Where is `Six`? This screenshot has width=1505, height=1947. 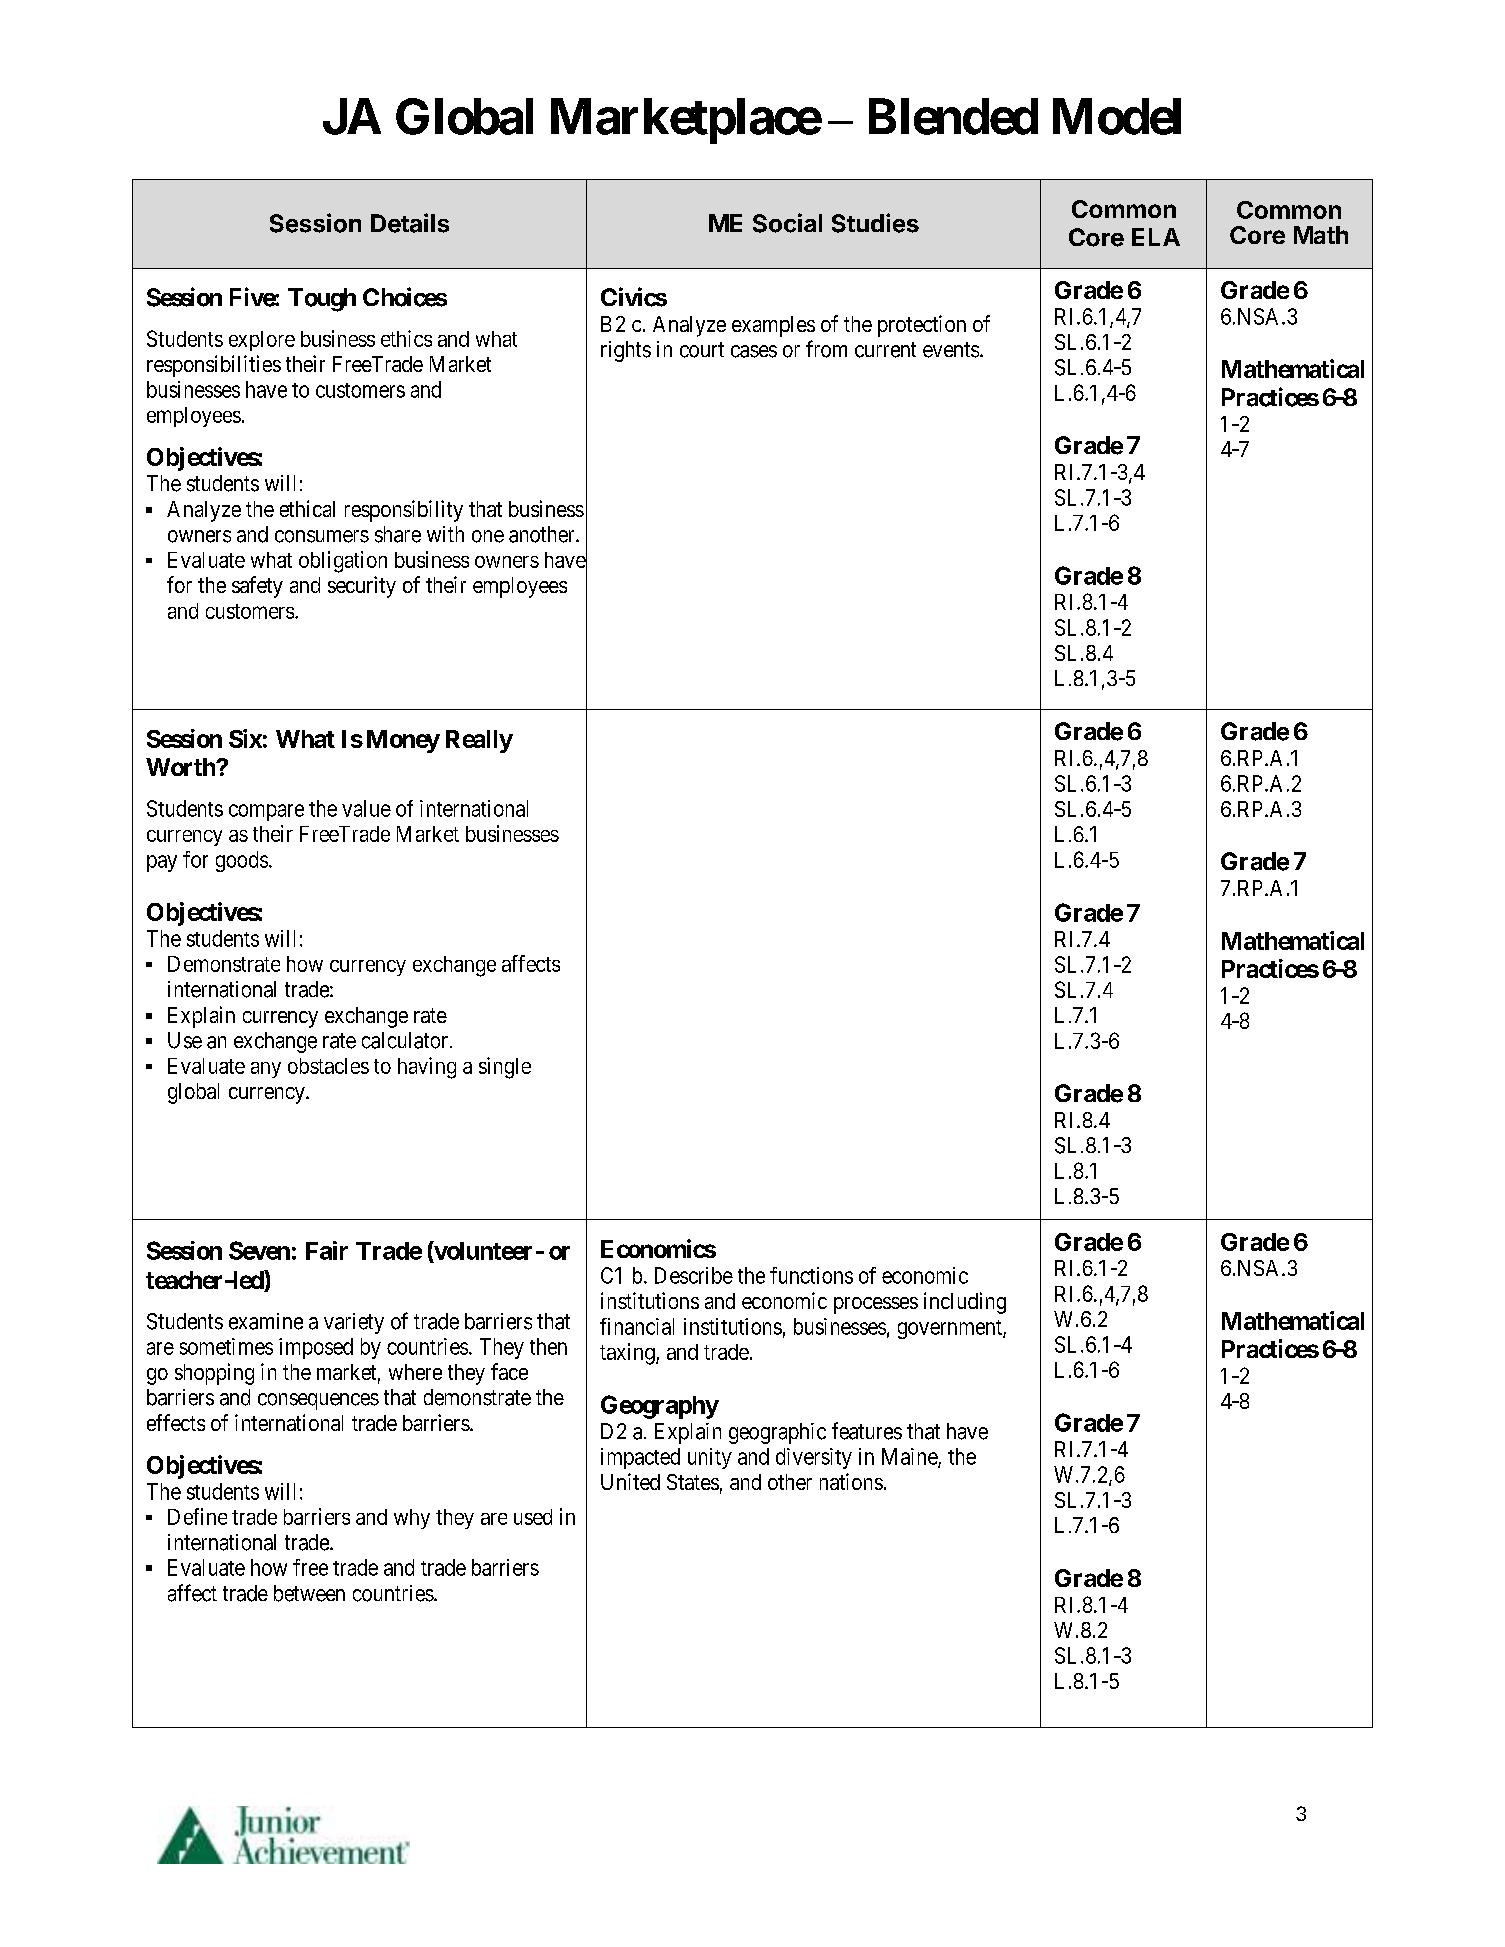 Six is located at coordinates (245, 738).
